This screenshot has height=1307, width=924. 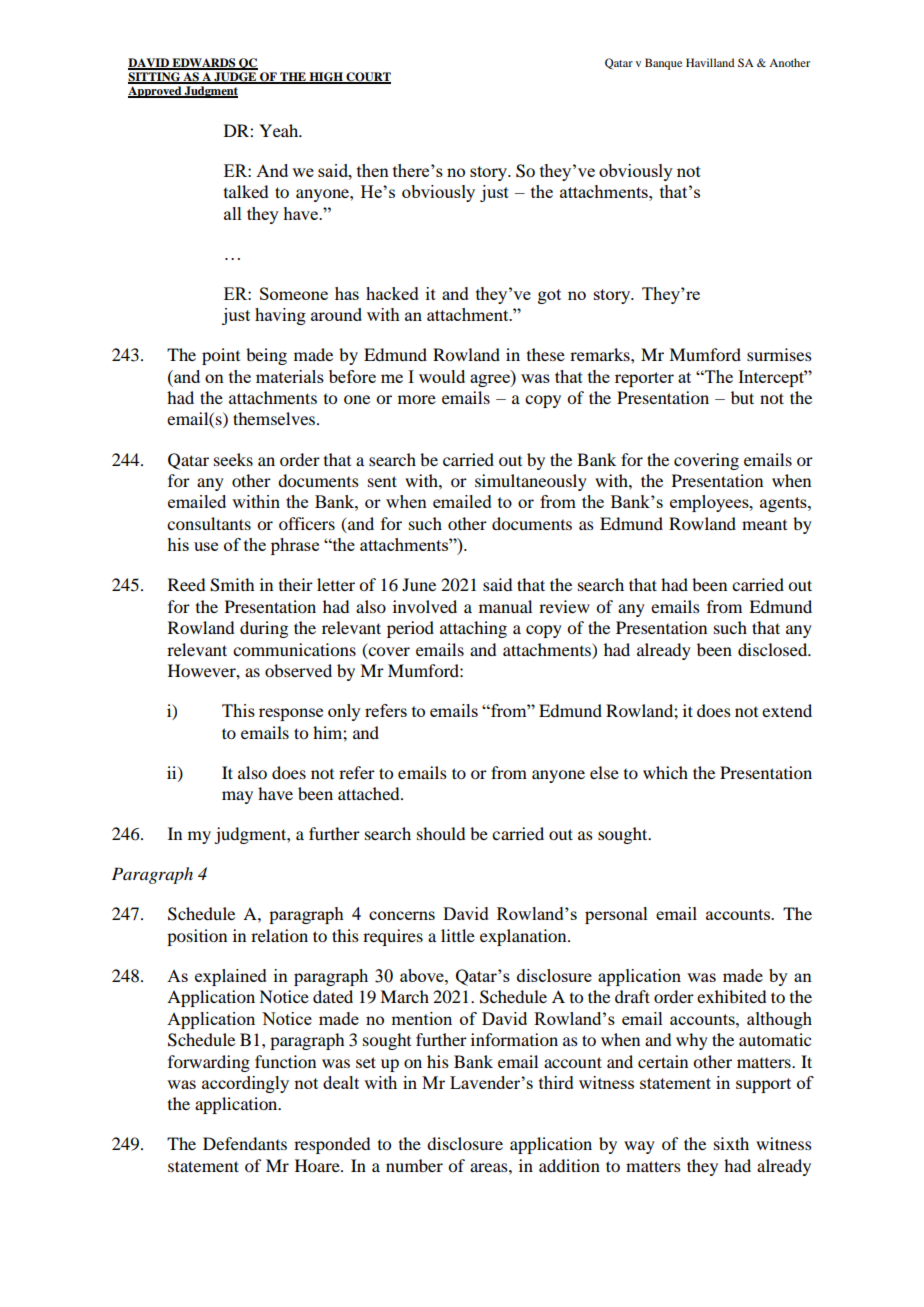 I want to click on Yeah, so click(x=280, y=130).
